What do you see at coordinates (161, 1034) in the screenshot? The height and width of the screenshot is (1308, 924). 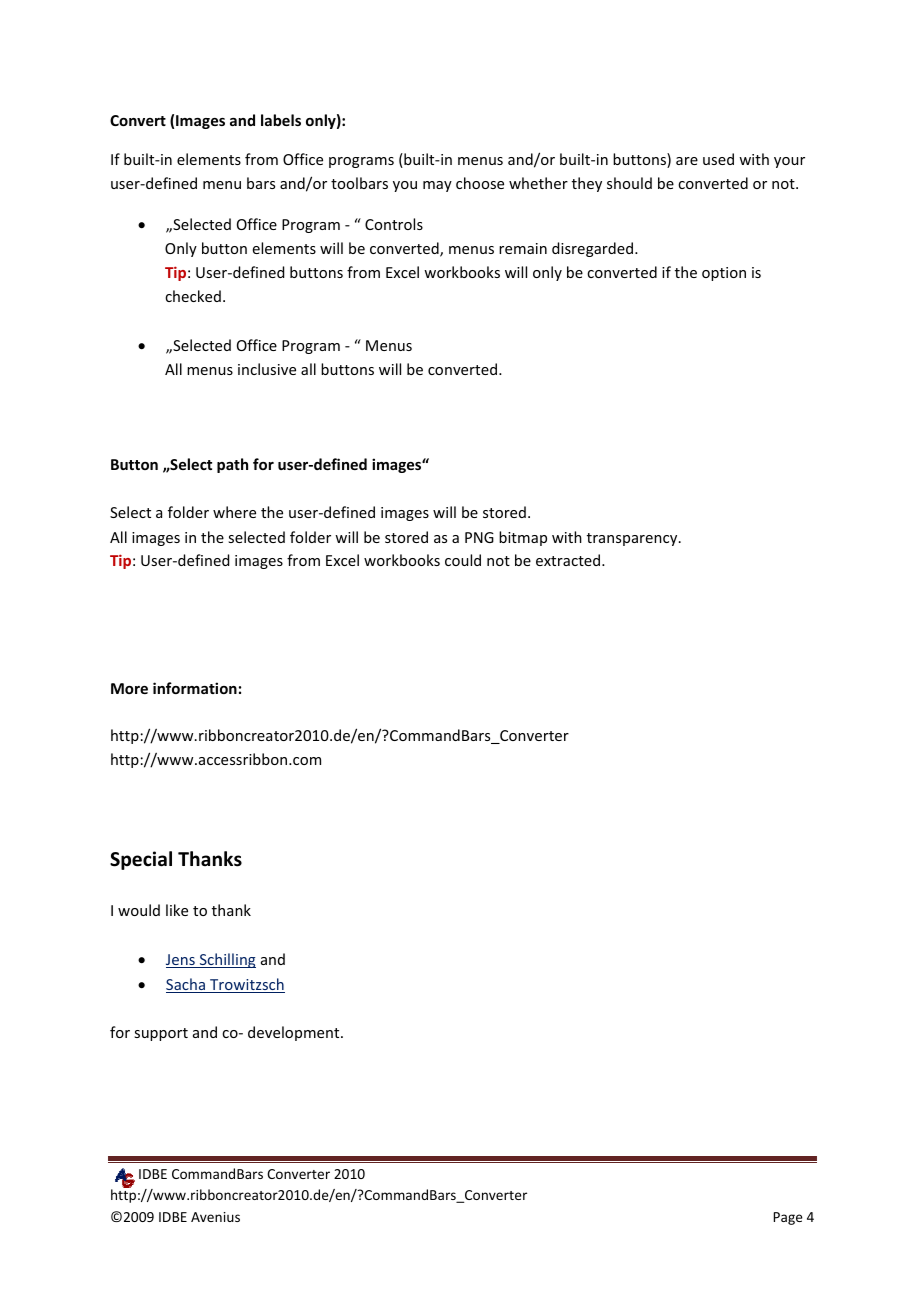 I see `support` at bounding box center [161, 1034].
